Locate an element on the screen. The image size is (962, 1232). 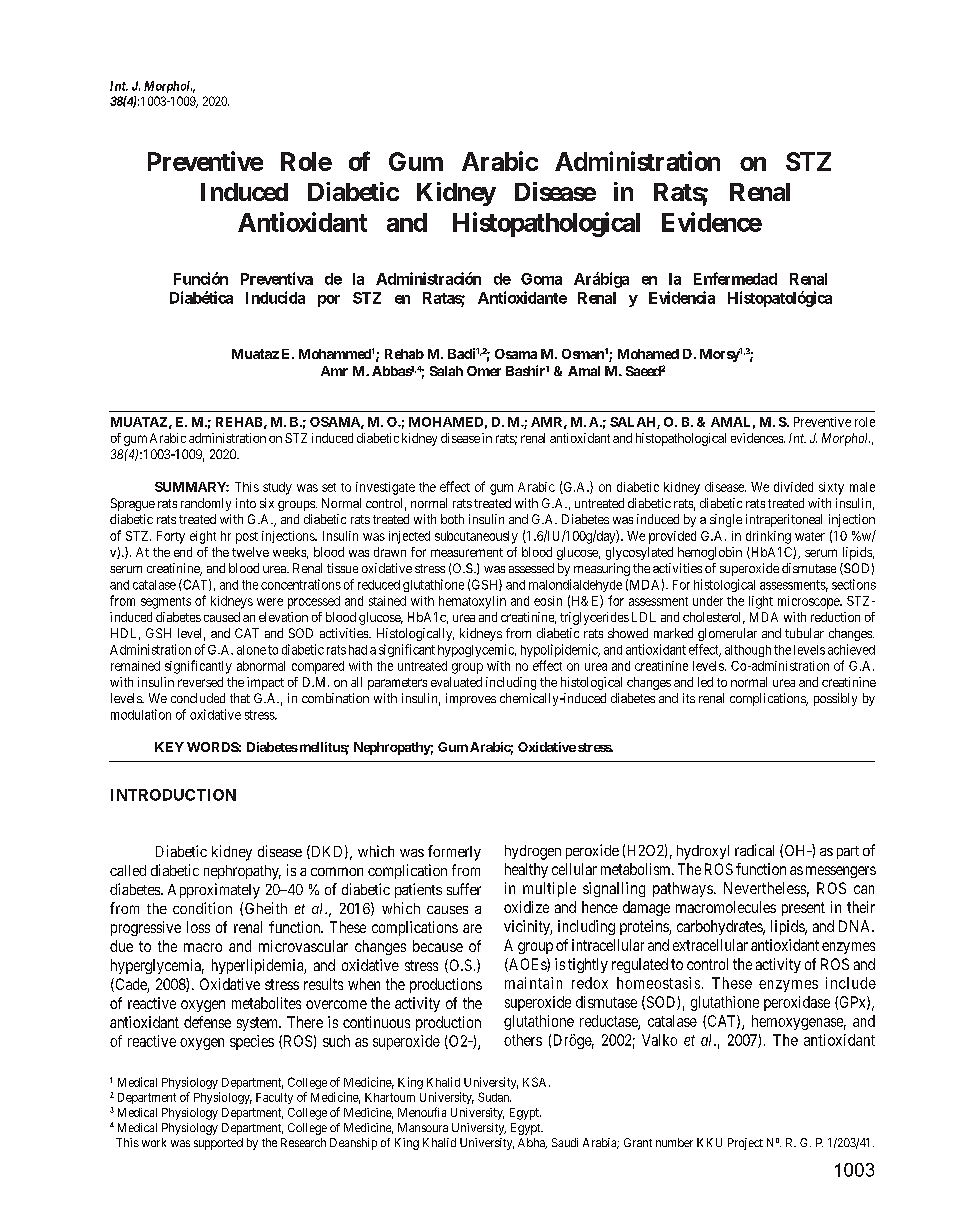
SUMMARY is located at coordinates (192, 487).
